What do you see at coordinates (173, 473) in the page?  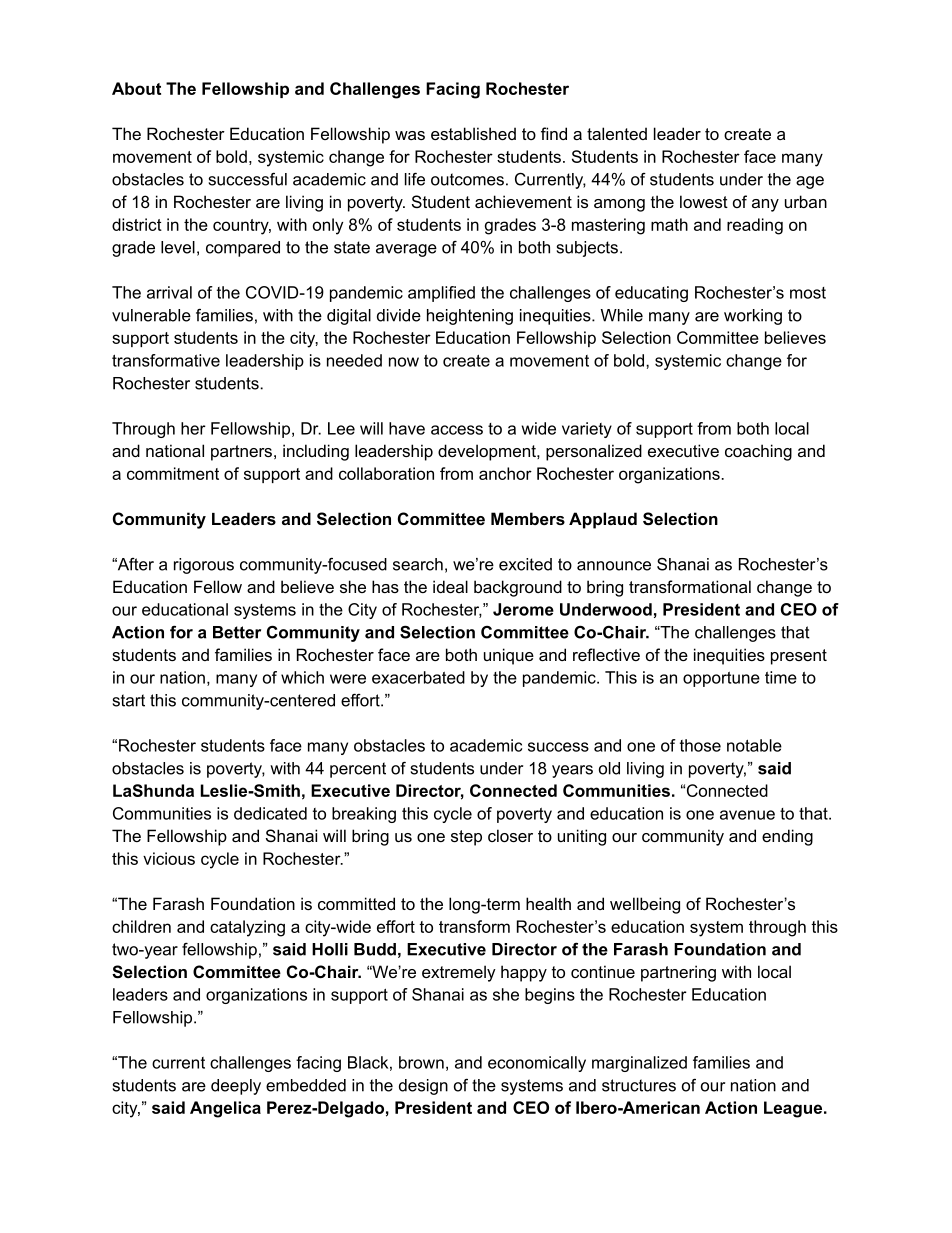 I see `commitment` at bounding box center [173, 473].
